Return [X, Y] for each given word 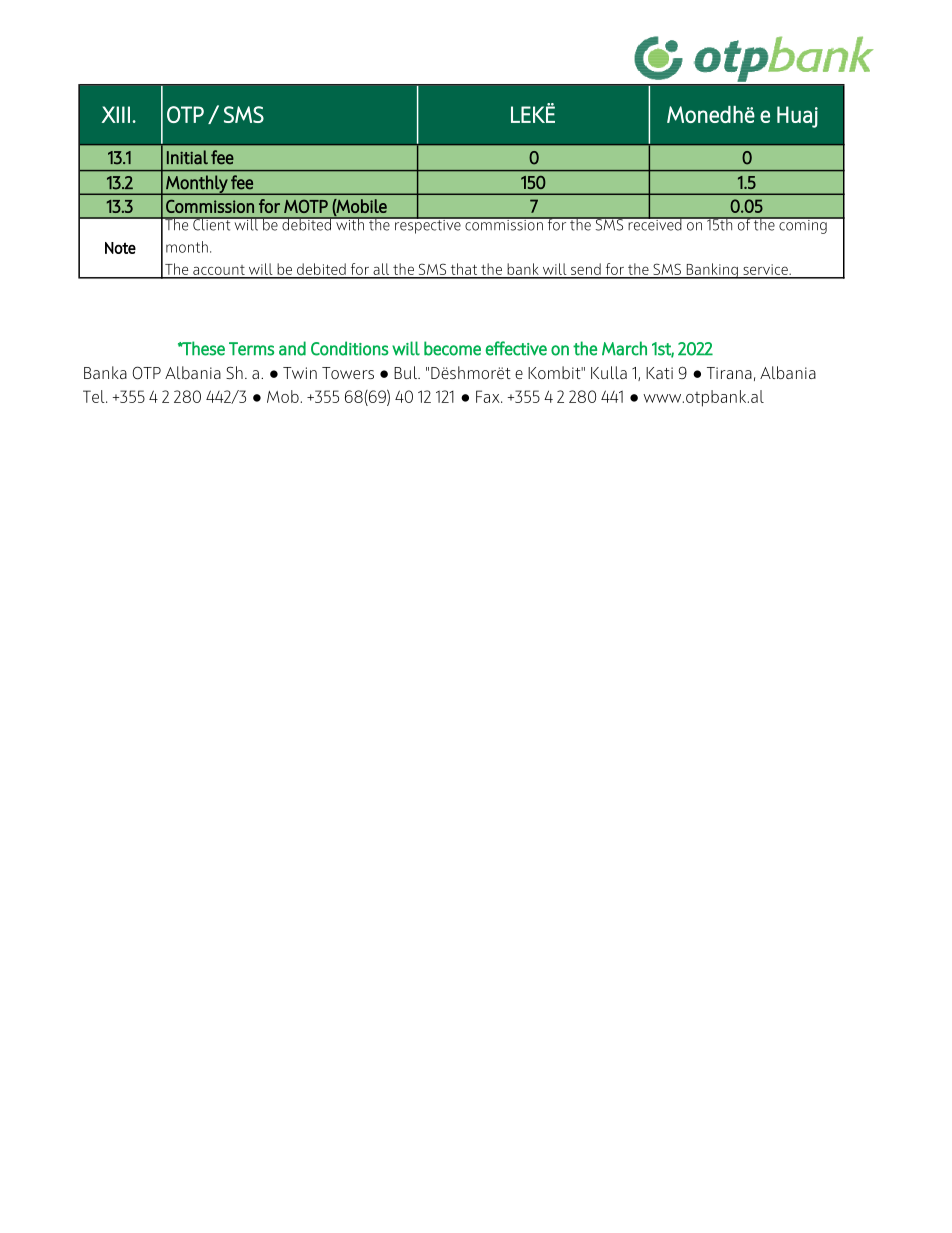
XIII [116, 114]
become [452, 348]
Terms [251, 349]
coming [803, 225]
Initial [187, 157]
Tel [95, 396]
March [624, 348]
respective [428, 225]
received [655, 223]
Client [212, 224]
